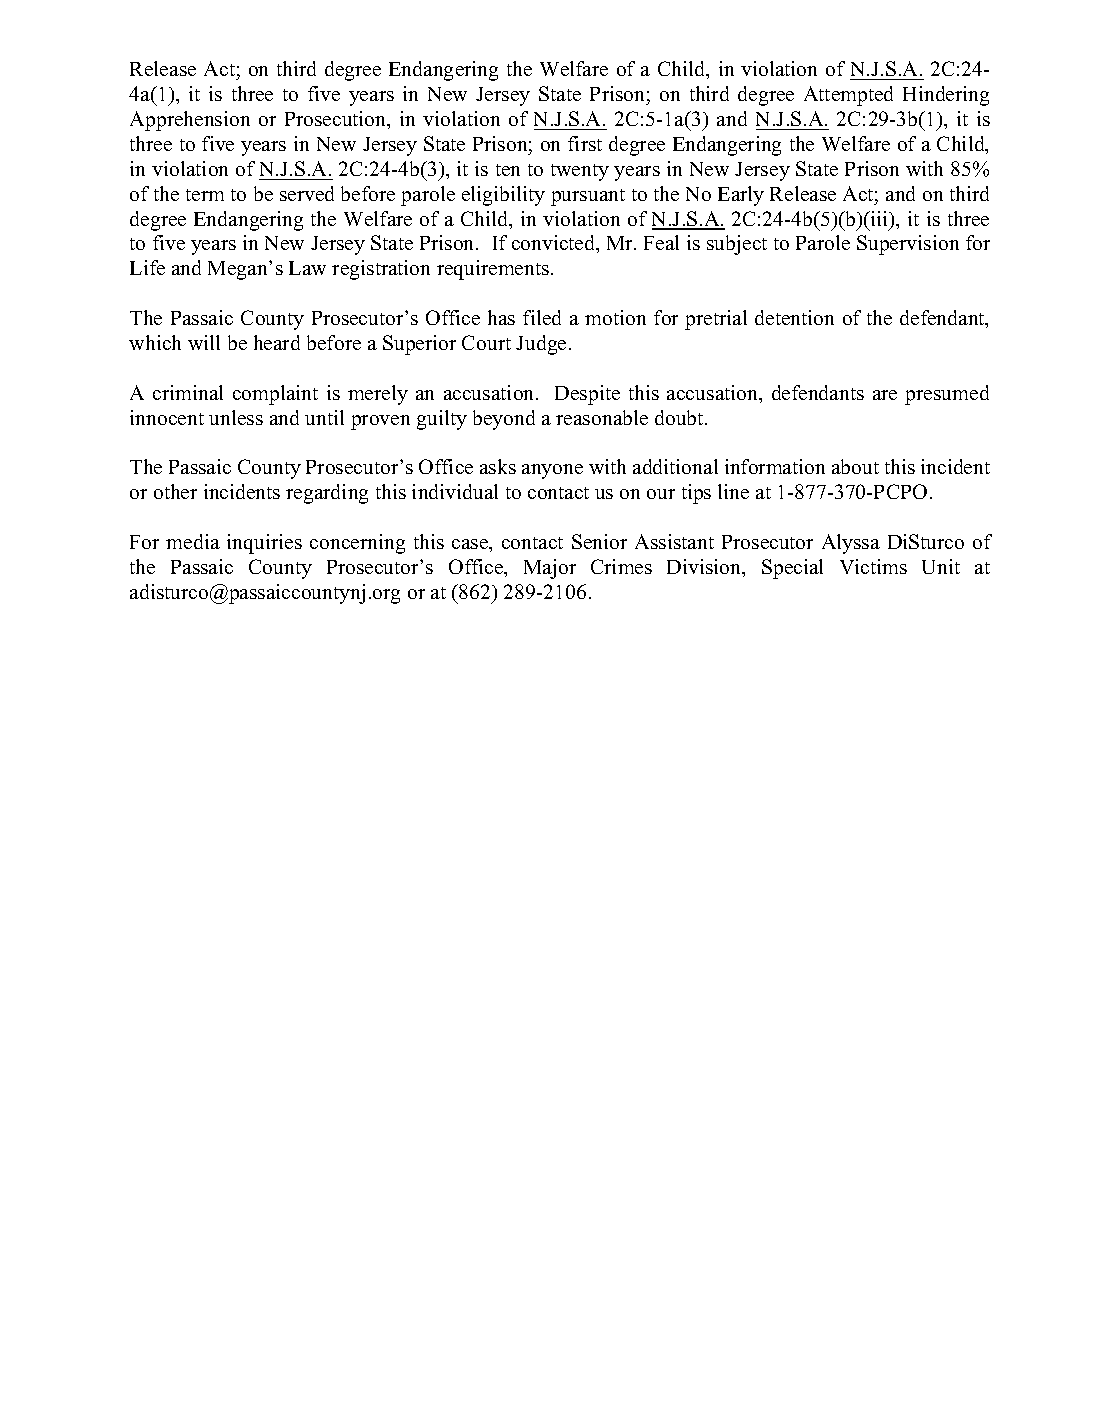 This screenshot has height=1428, width=1104. Describe the element at coordinates (855, 466) in the screenshot. I see `about` at that location.
